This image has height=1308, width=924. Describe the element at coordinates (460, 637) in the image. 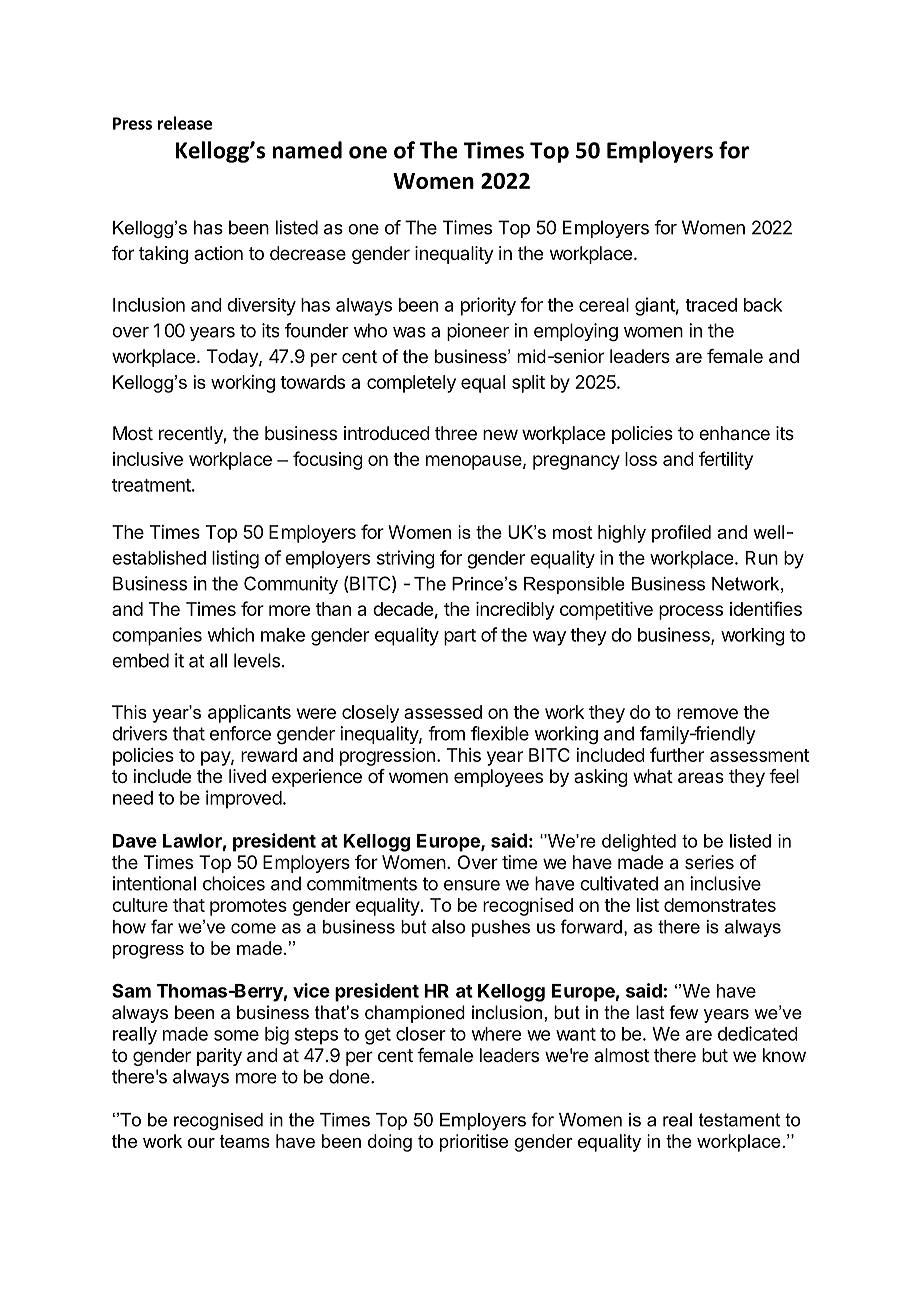

I see `part` at that location.
